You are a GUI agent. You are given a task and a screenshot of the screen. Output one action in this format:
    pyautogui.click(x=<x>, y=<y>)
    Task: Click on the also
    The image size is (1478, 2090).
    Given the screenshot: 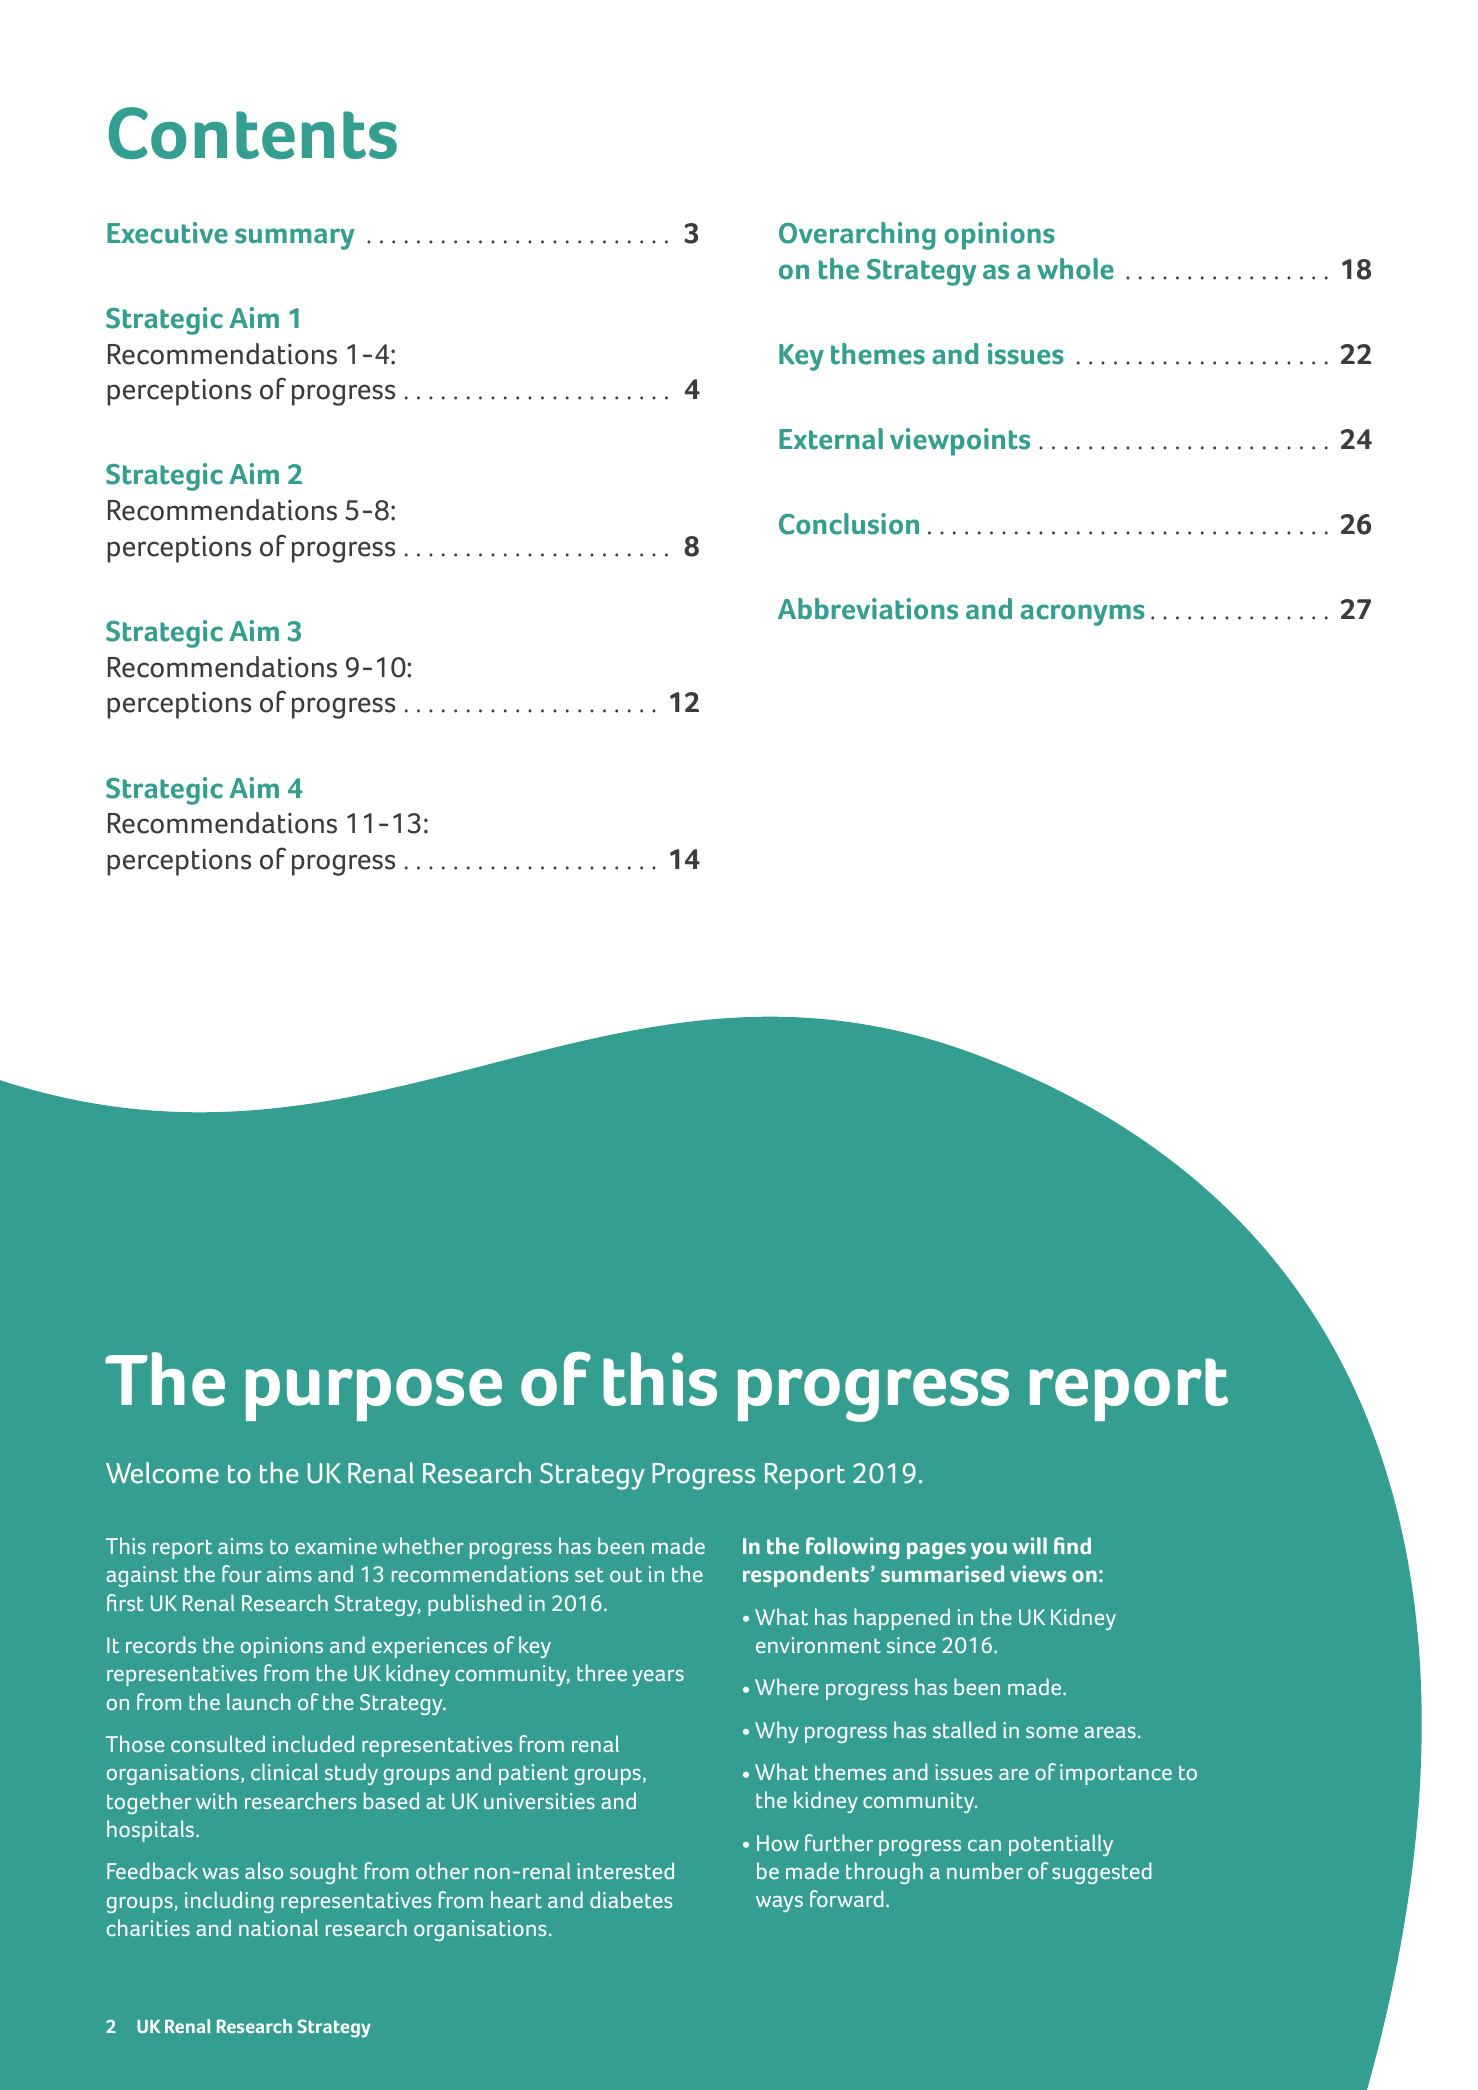 What is the action you would take?
    pyautogui.click(x=264, y=1870)
